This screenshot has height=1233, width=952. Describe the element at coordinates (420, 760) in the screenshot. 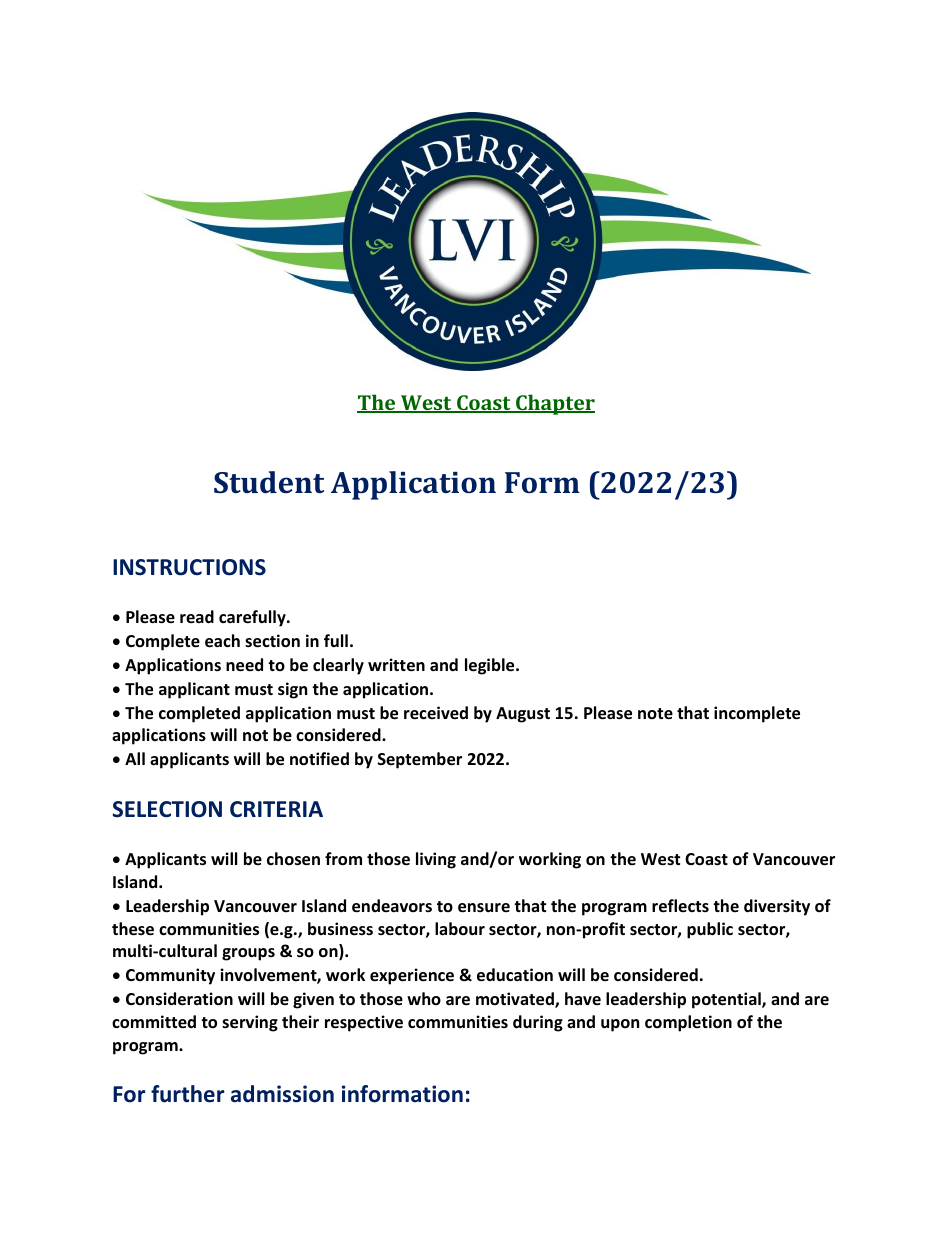

I see `September` at that location.
